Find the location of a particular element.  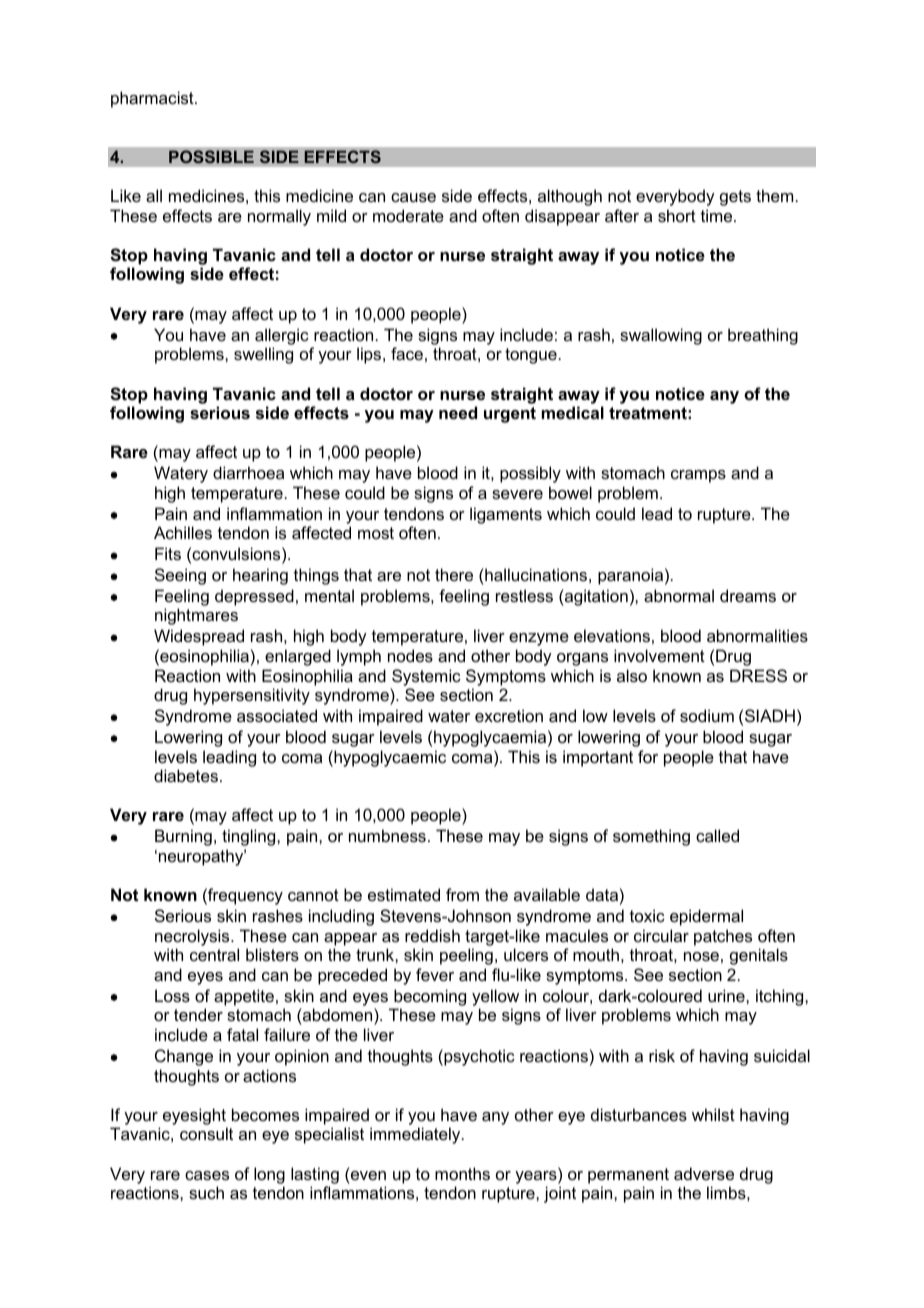

adverse is located at coordinates (704, 1173).
